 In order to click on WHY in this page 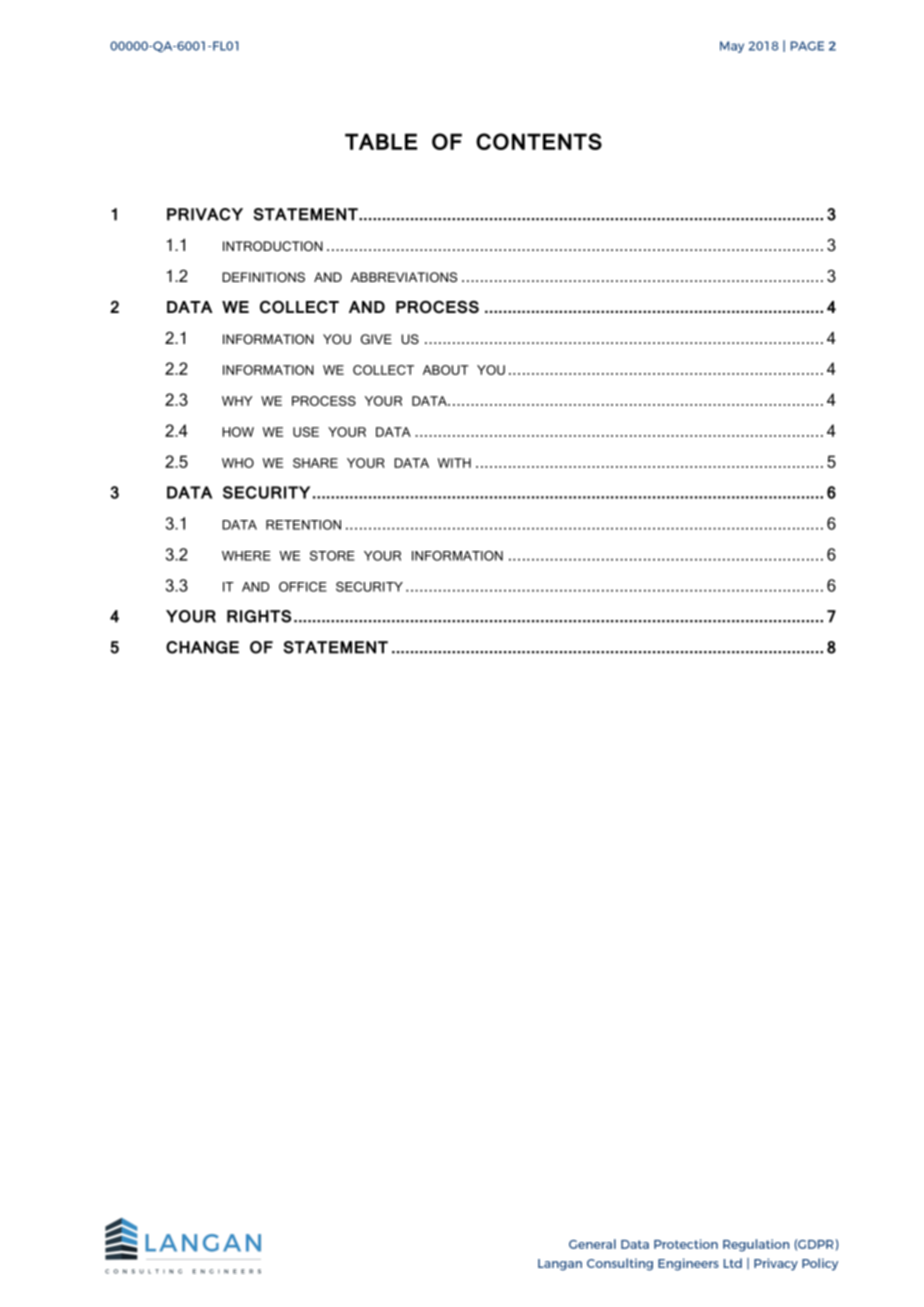, I will do `click(237, 401)`.
